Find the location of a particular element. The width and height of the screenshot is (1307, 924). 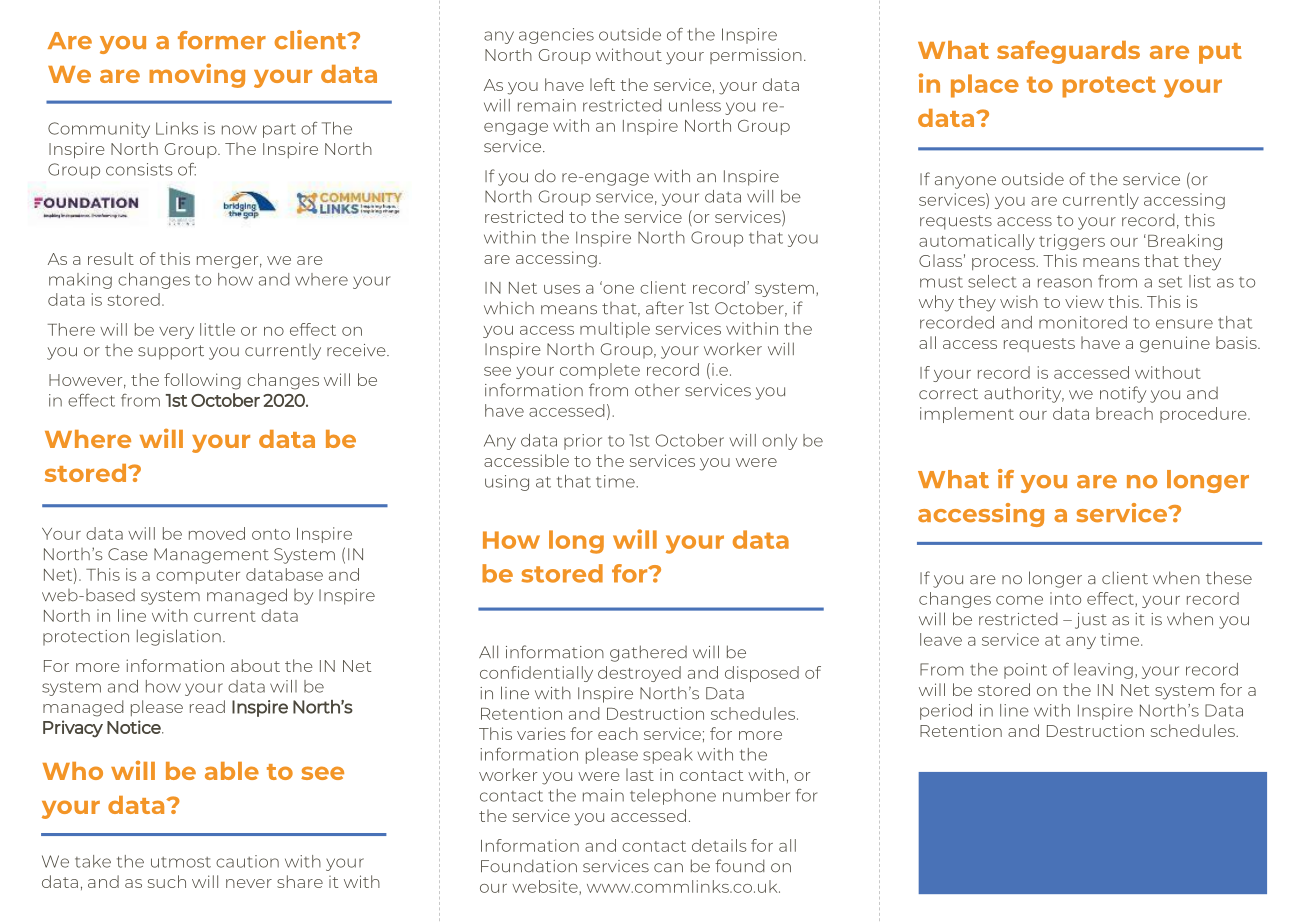

procedure is located at coordinates (1204, 415).
